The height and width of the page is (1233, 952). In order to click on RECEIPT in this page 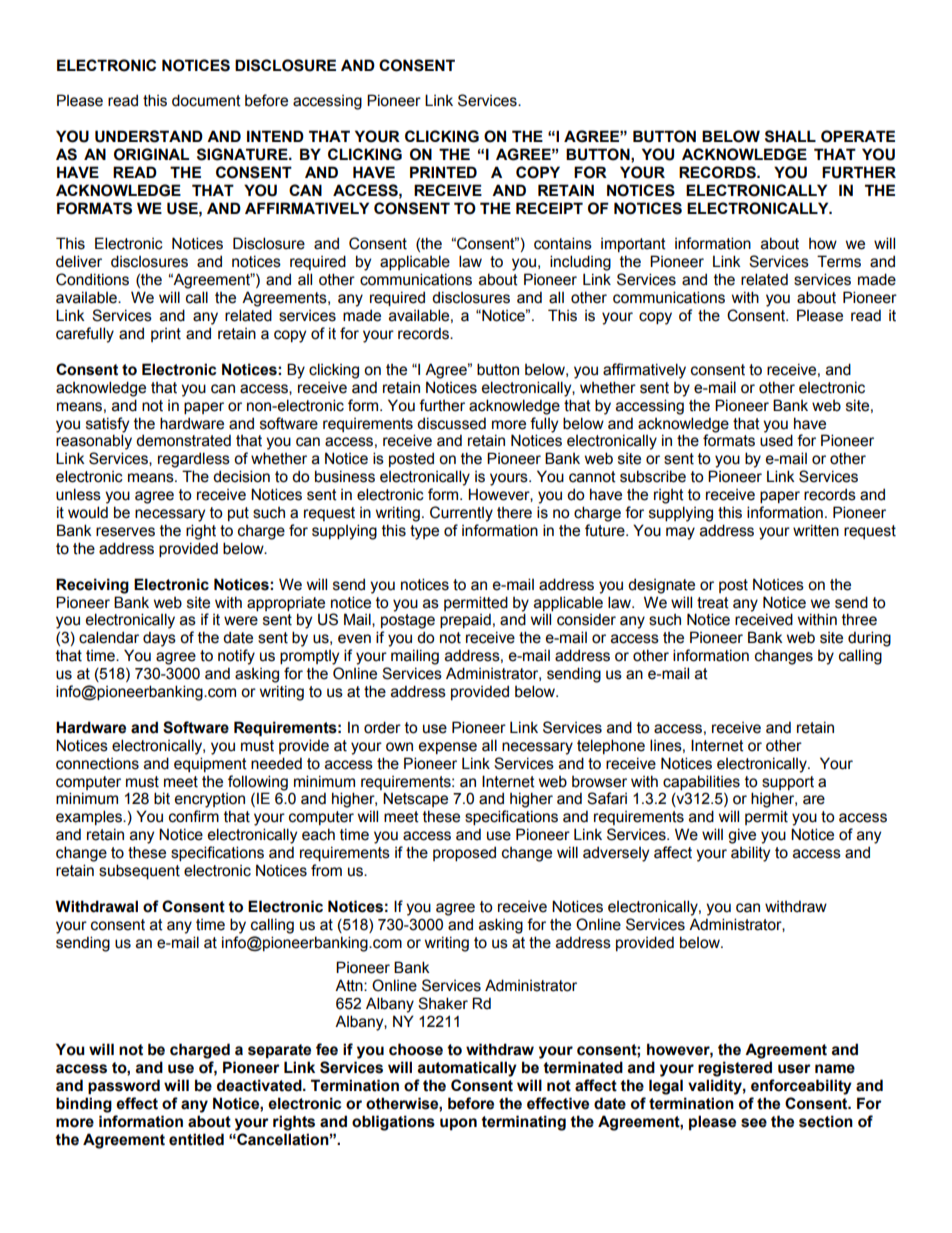, I will do `click(549, 208)`.
